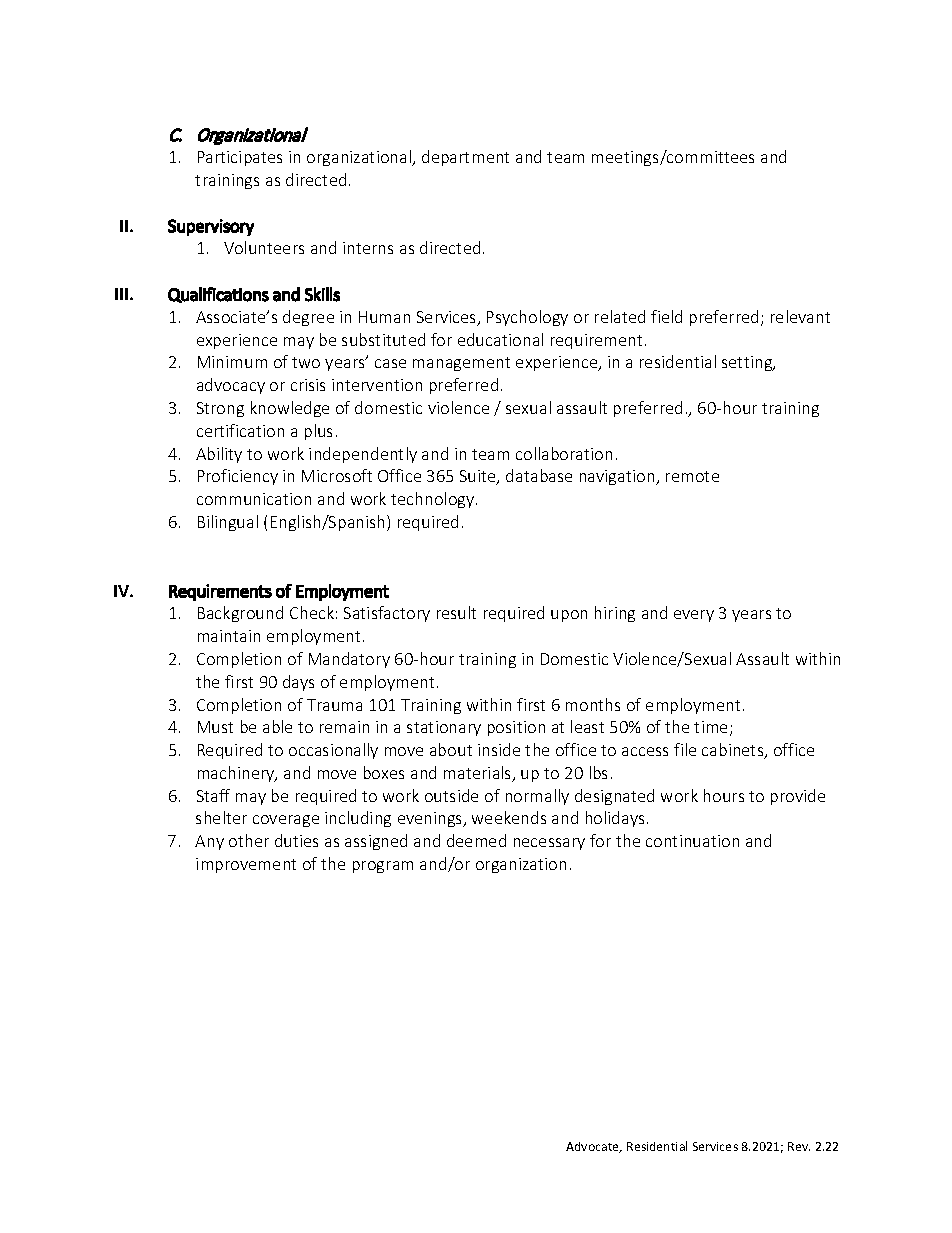 The height and width of the image is (1233, 952). What do you see at coordinates (220, 409) in the image?
I see `Strong` at bounding box center [220, 409].
